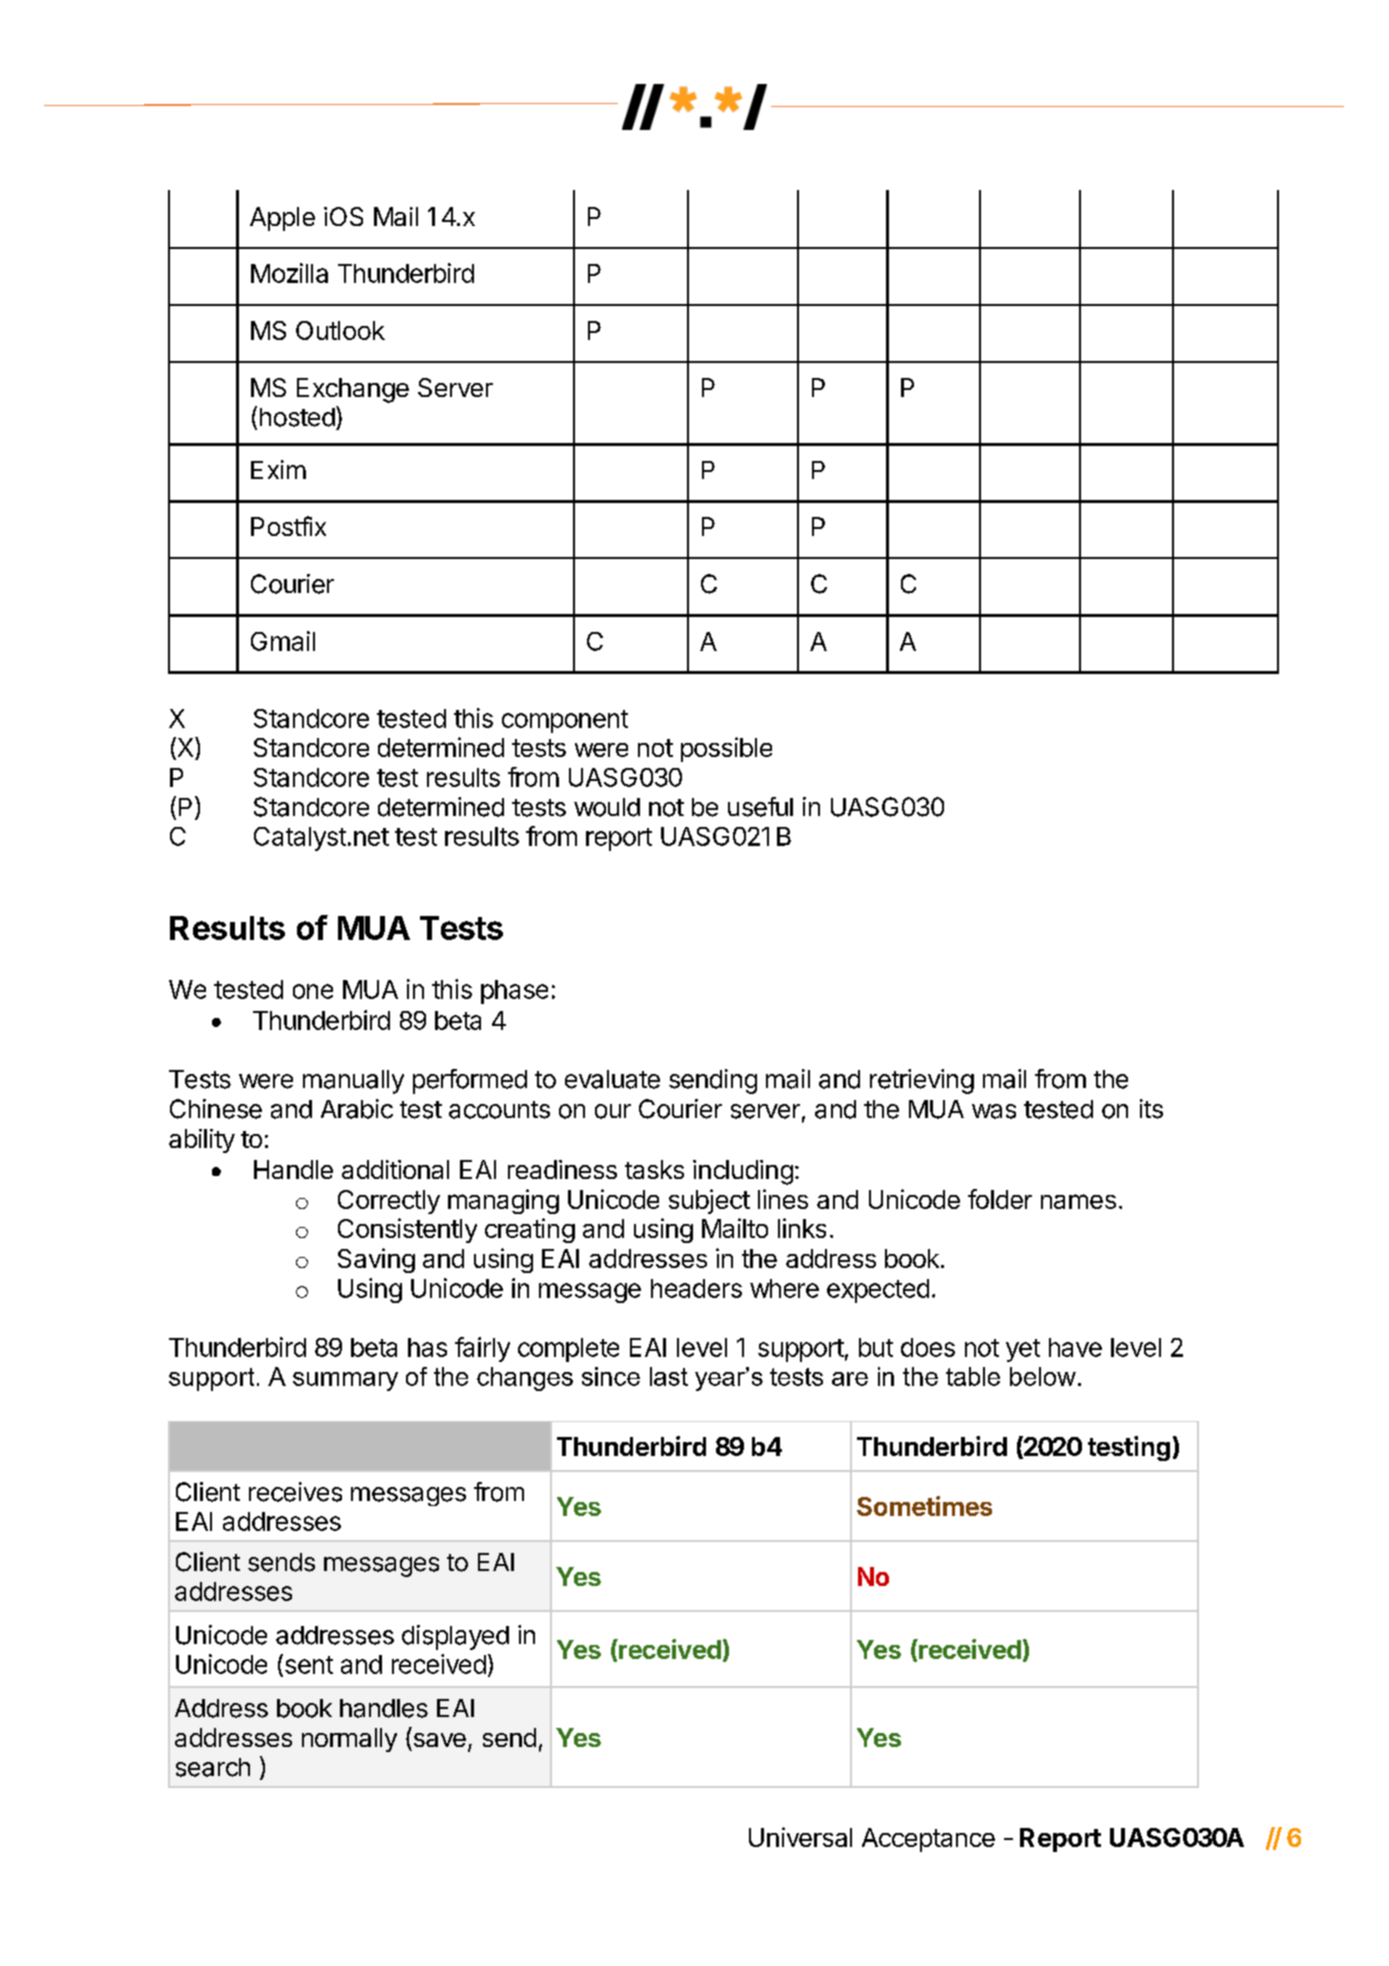 This screenshot has width=1389, height=1966. What do you see at coordinates (289, 273) in the screenshot?
I see `Mozilla` at bounding box center [289, 273].
